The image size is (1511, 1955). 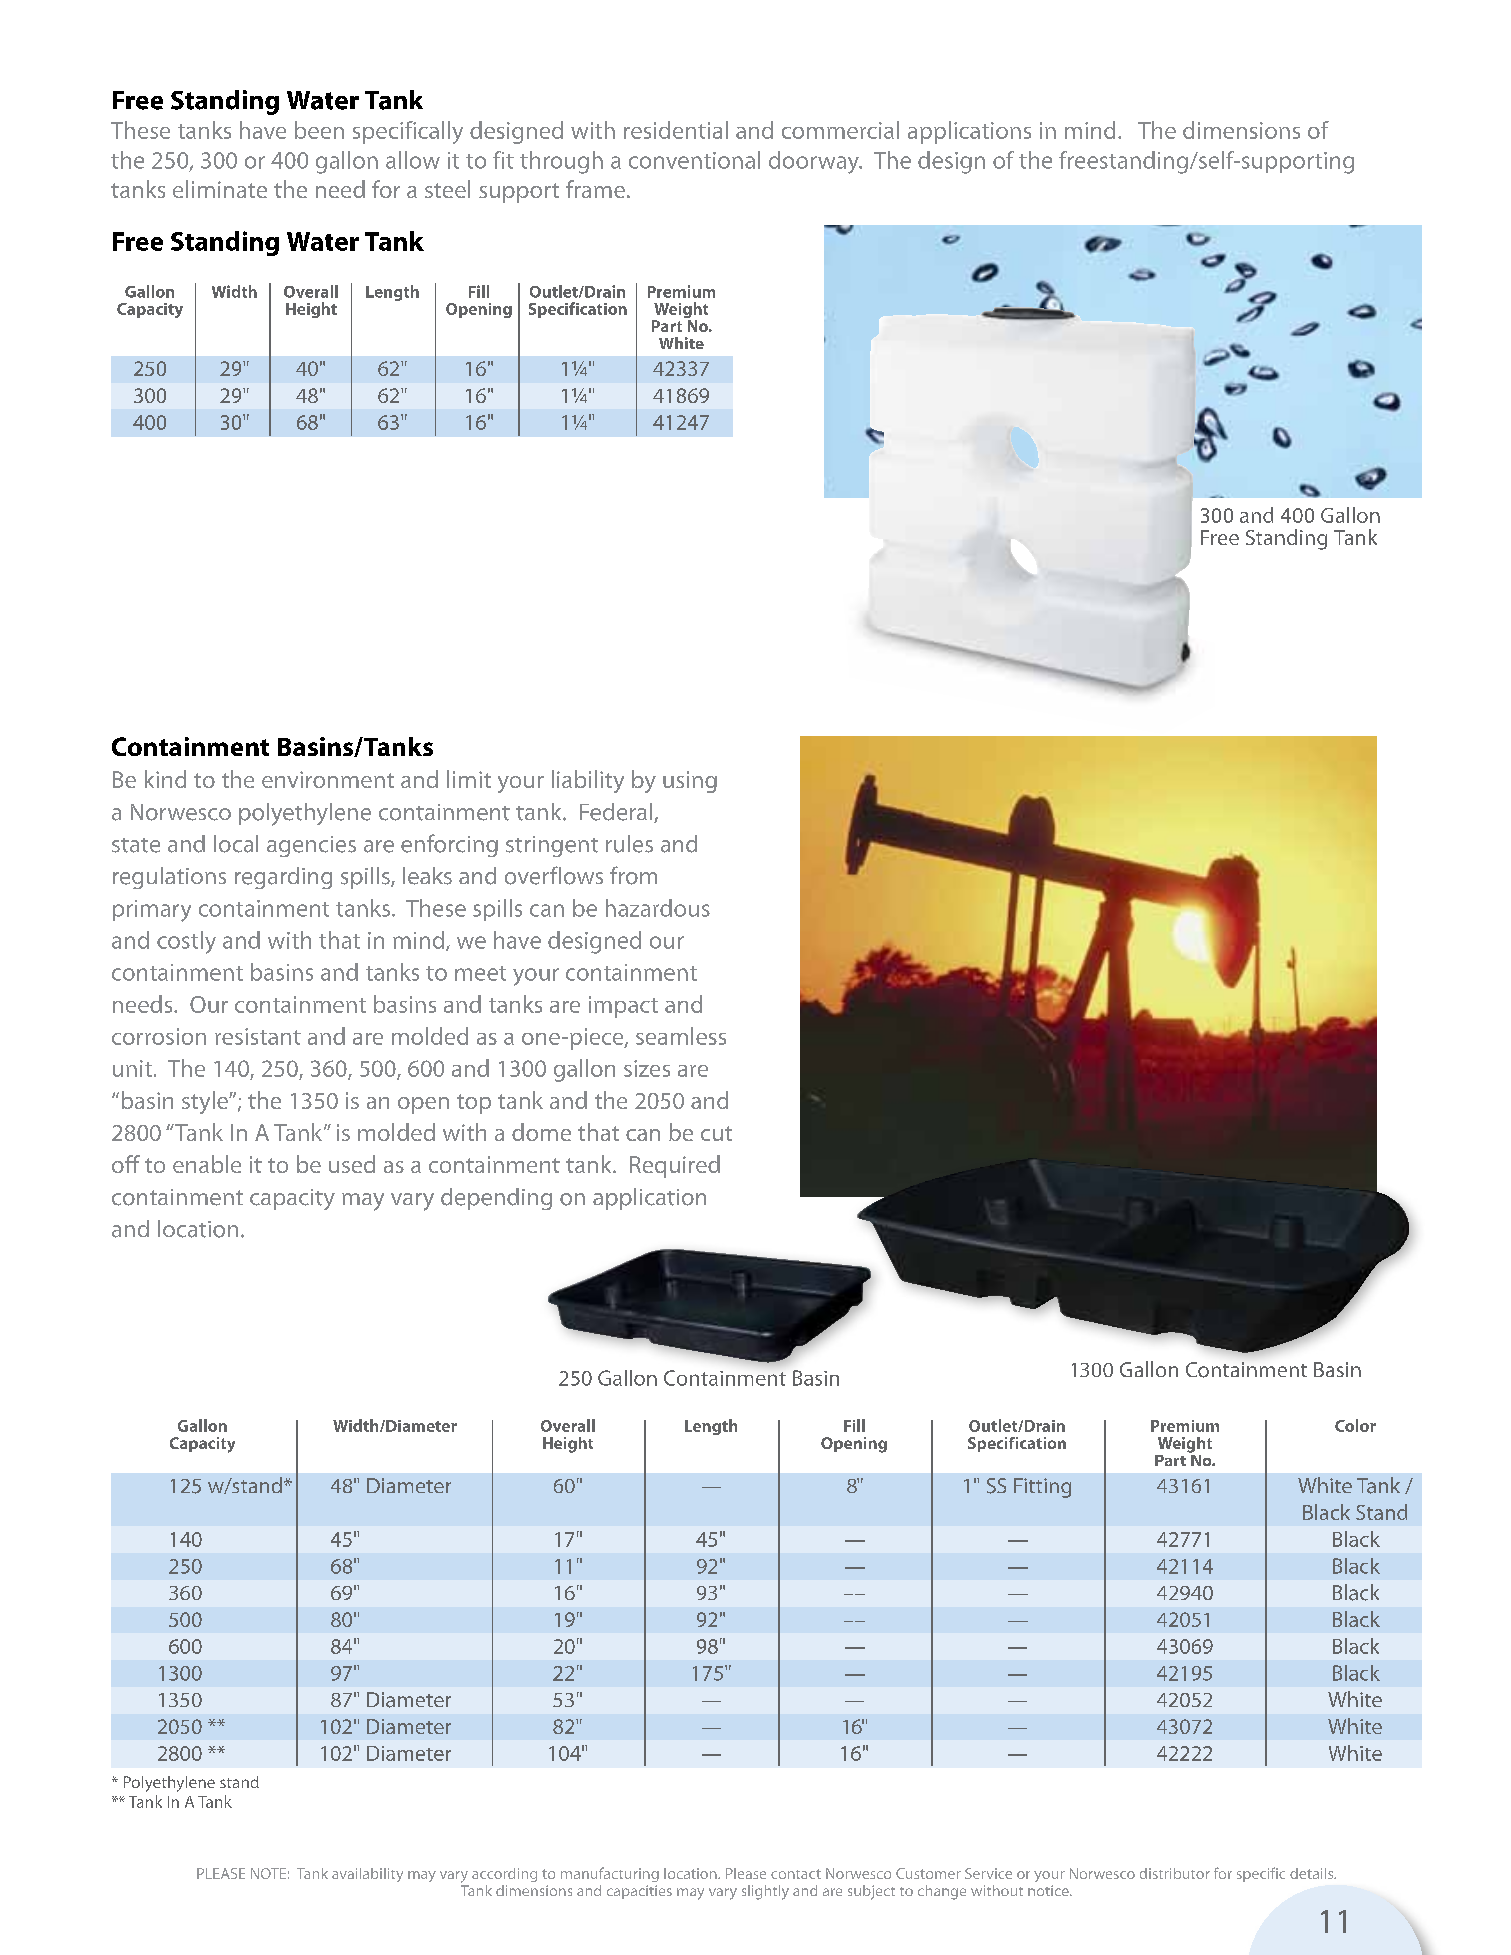 I want to click on eliminate, so click(x=220, y=189).
